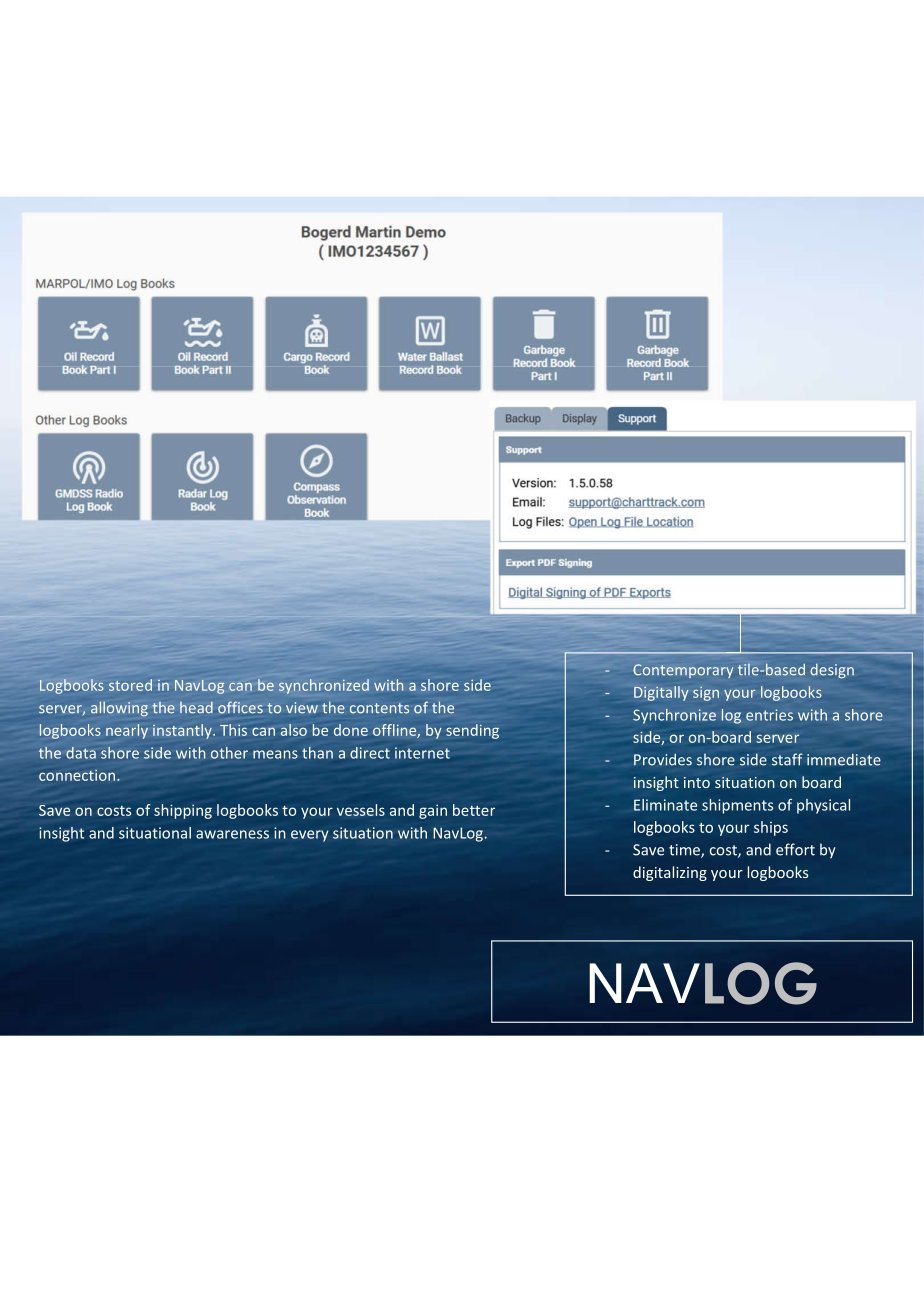  I want to click on Contemporary, so click(683, 671).
